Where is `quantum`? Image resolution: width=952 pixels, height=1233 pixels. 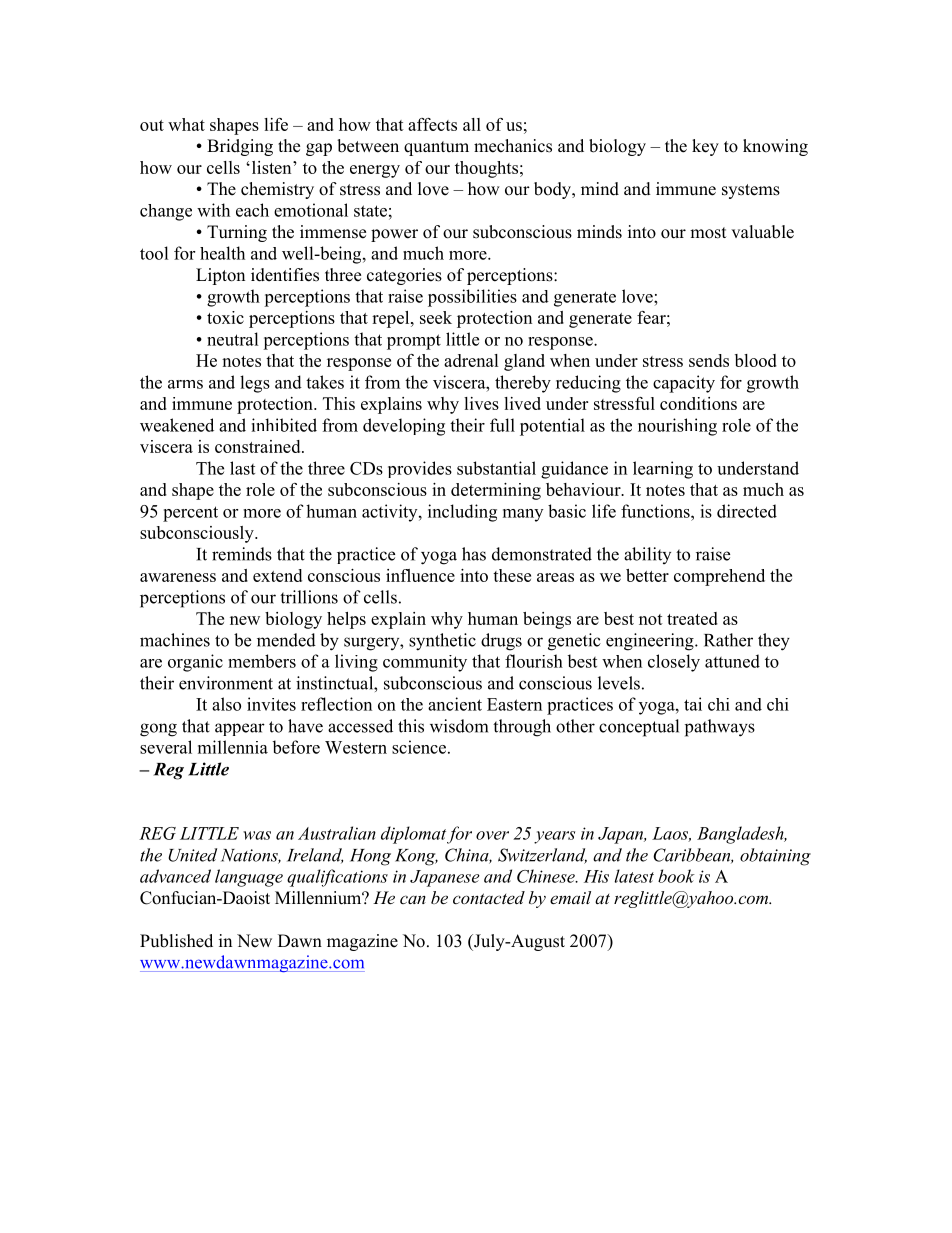 quantum is located at coordinates (436, 148).
